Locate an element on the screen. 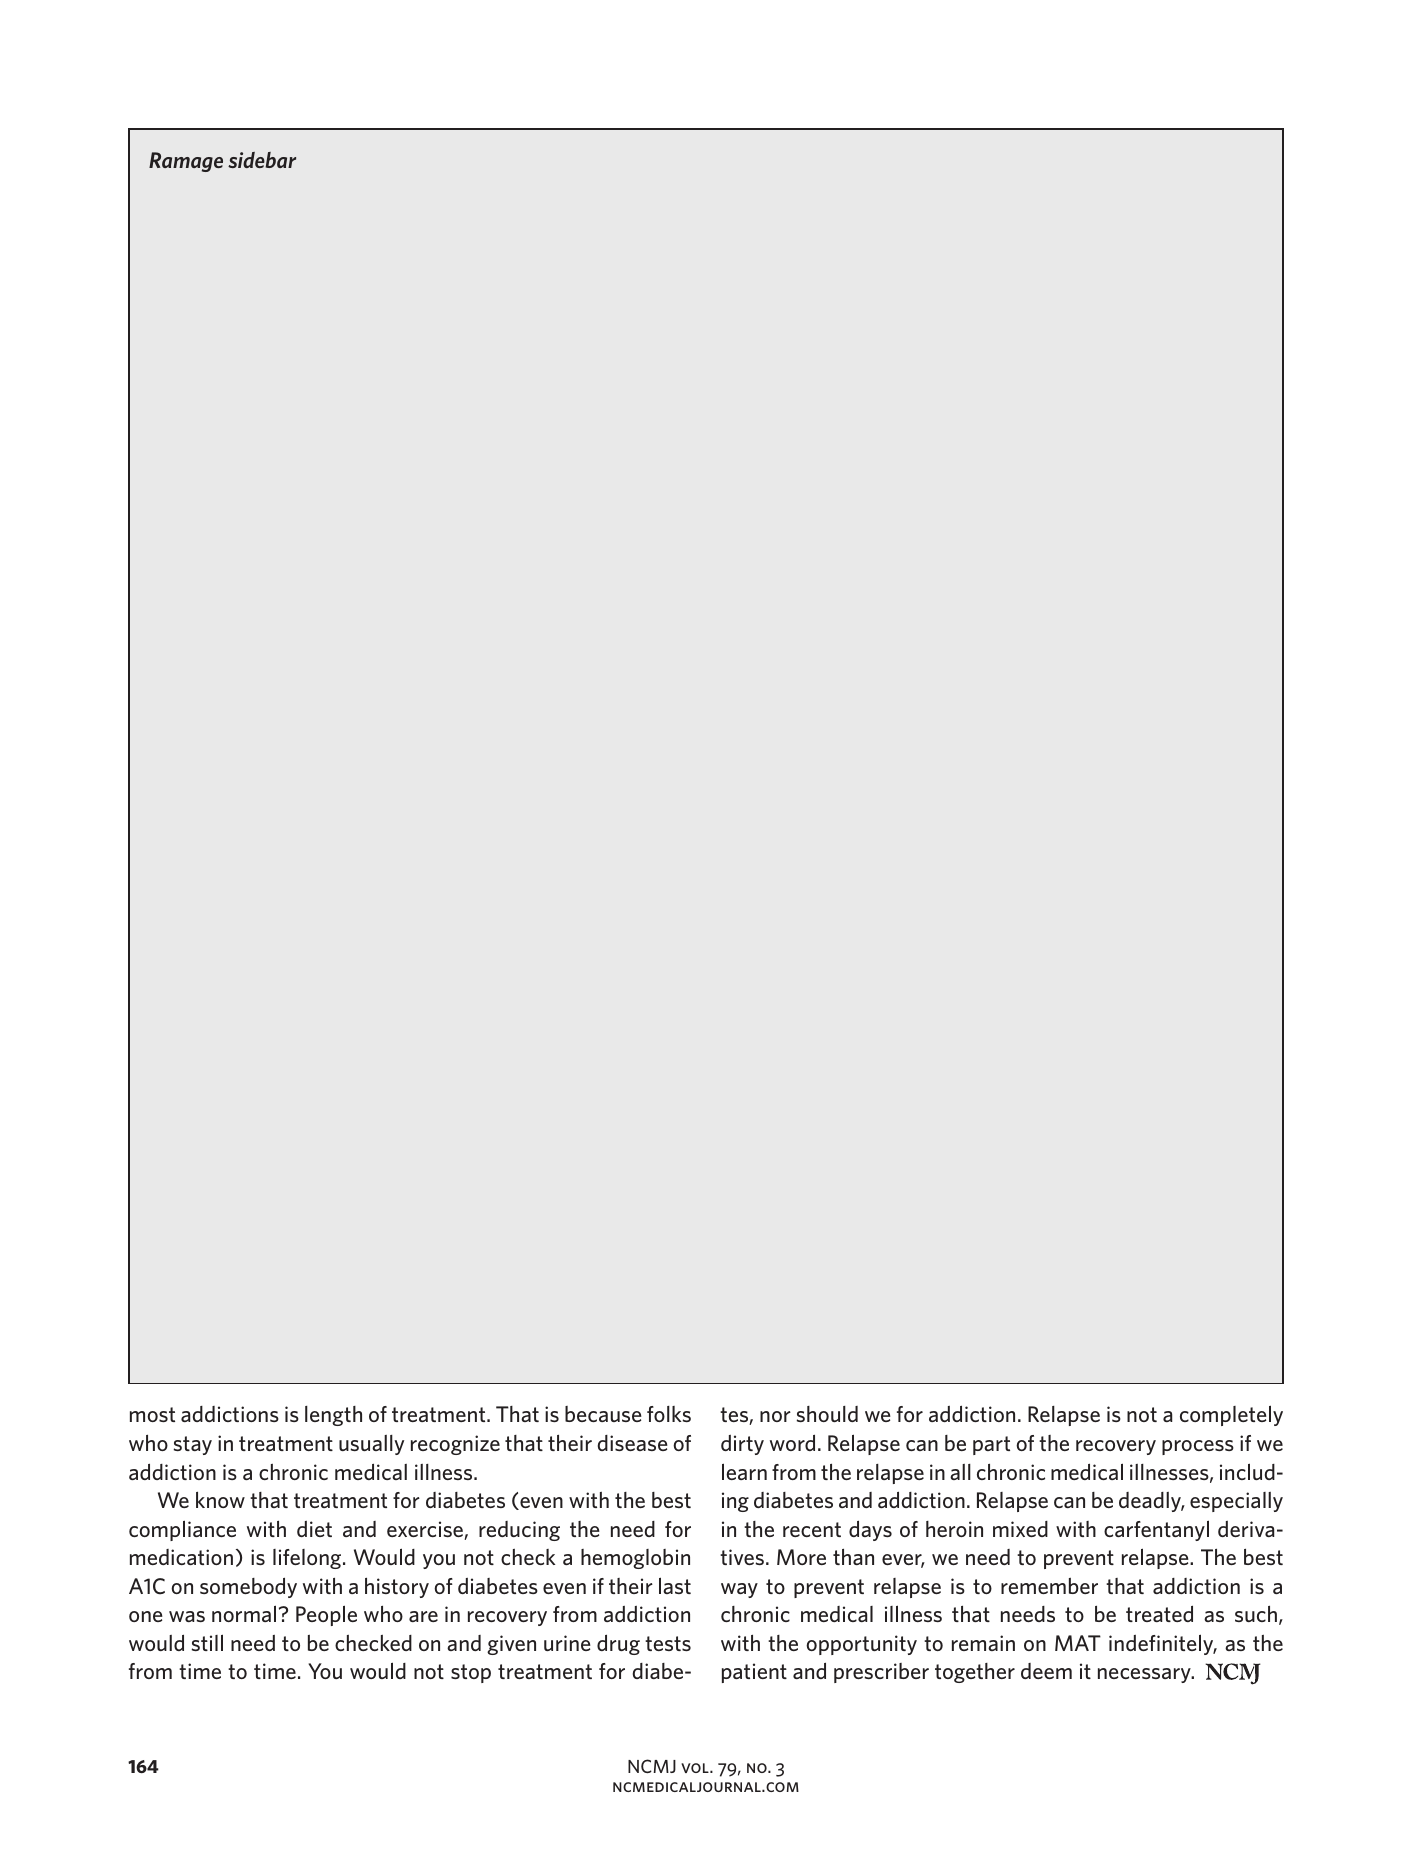  folks is located at coordinates (669, 1414).
